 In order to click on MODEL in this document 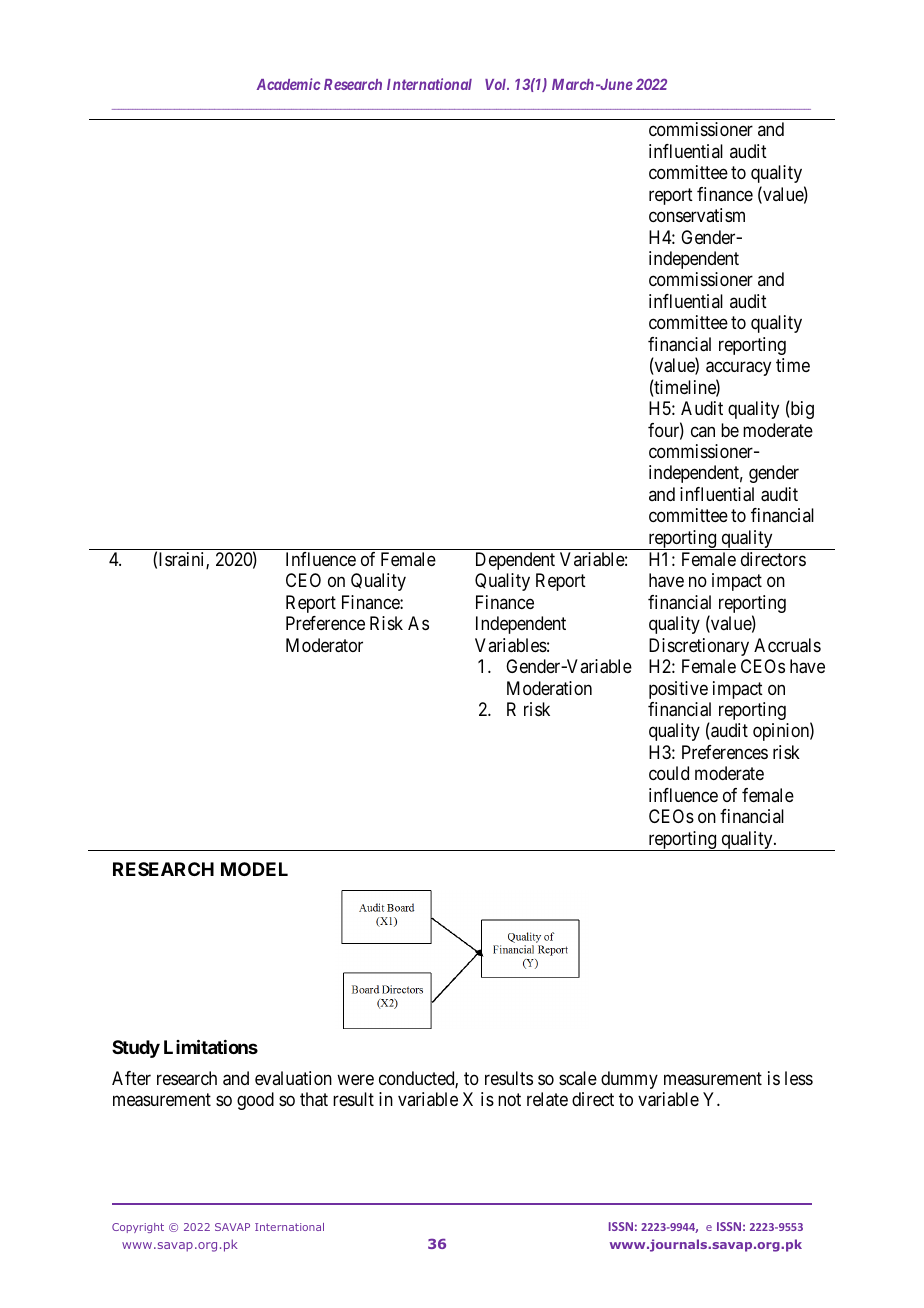, I will do `click(254, 869)`.
